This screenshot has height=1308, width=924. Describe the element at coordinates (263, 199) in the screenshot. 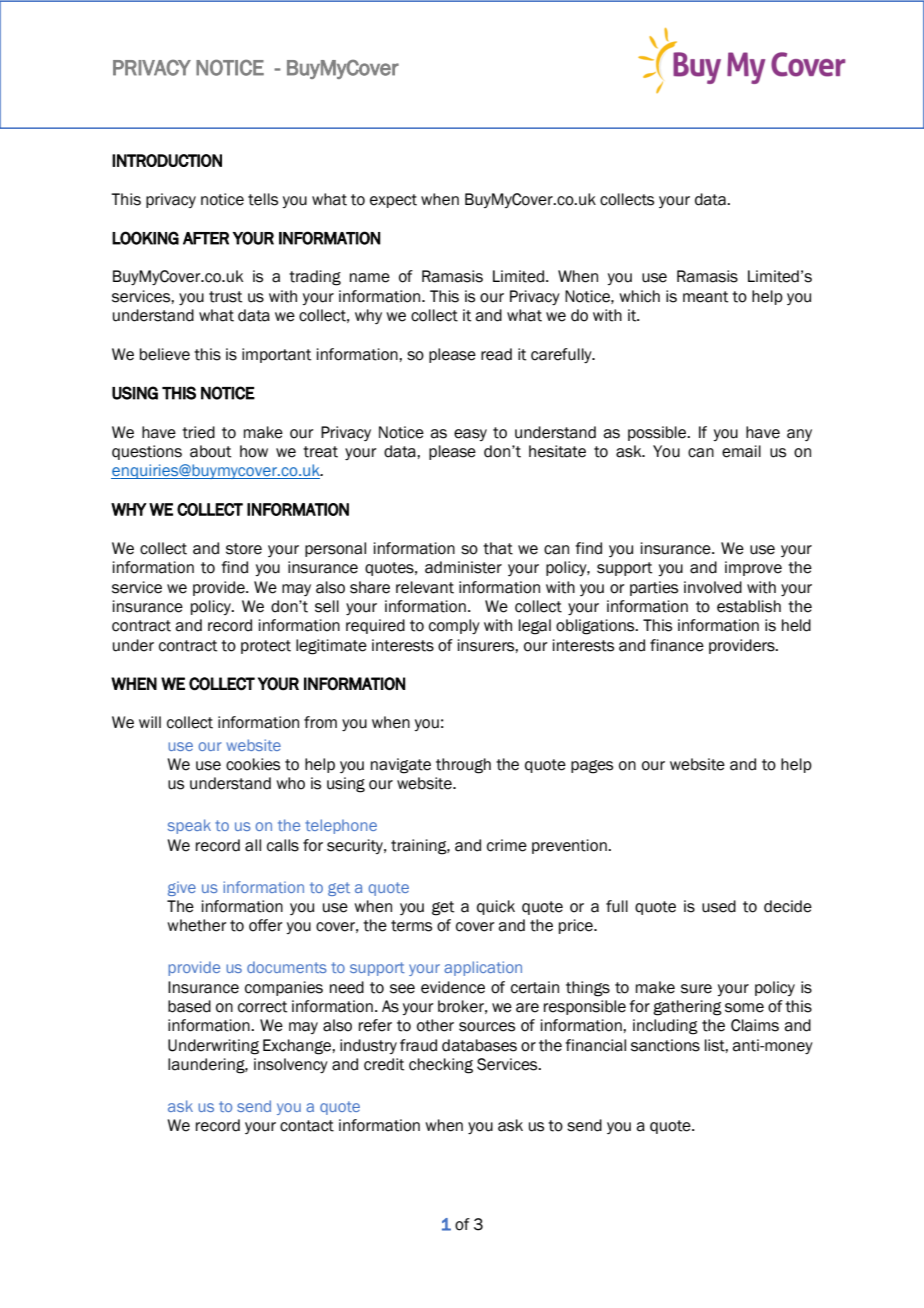

I see `tells` at that location.
